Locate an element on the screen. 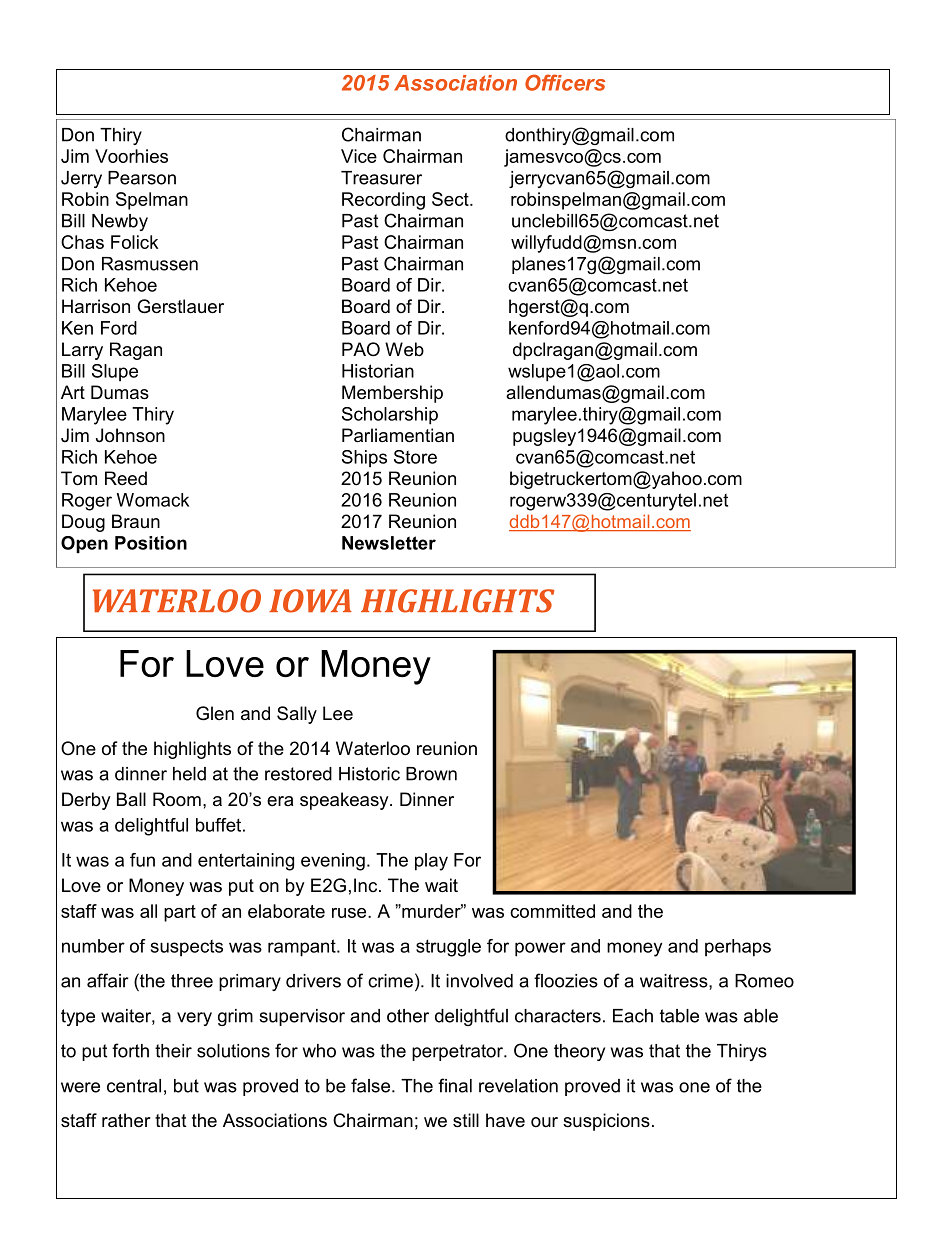 This screenshot has height=1233, width=952. Web is located at coordinates (404, 349).
